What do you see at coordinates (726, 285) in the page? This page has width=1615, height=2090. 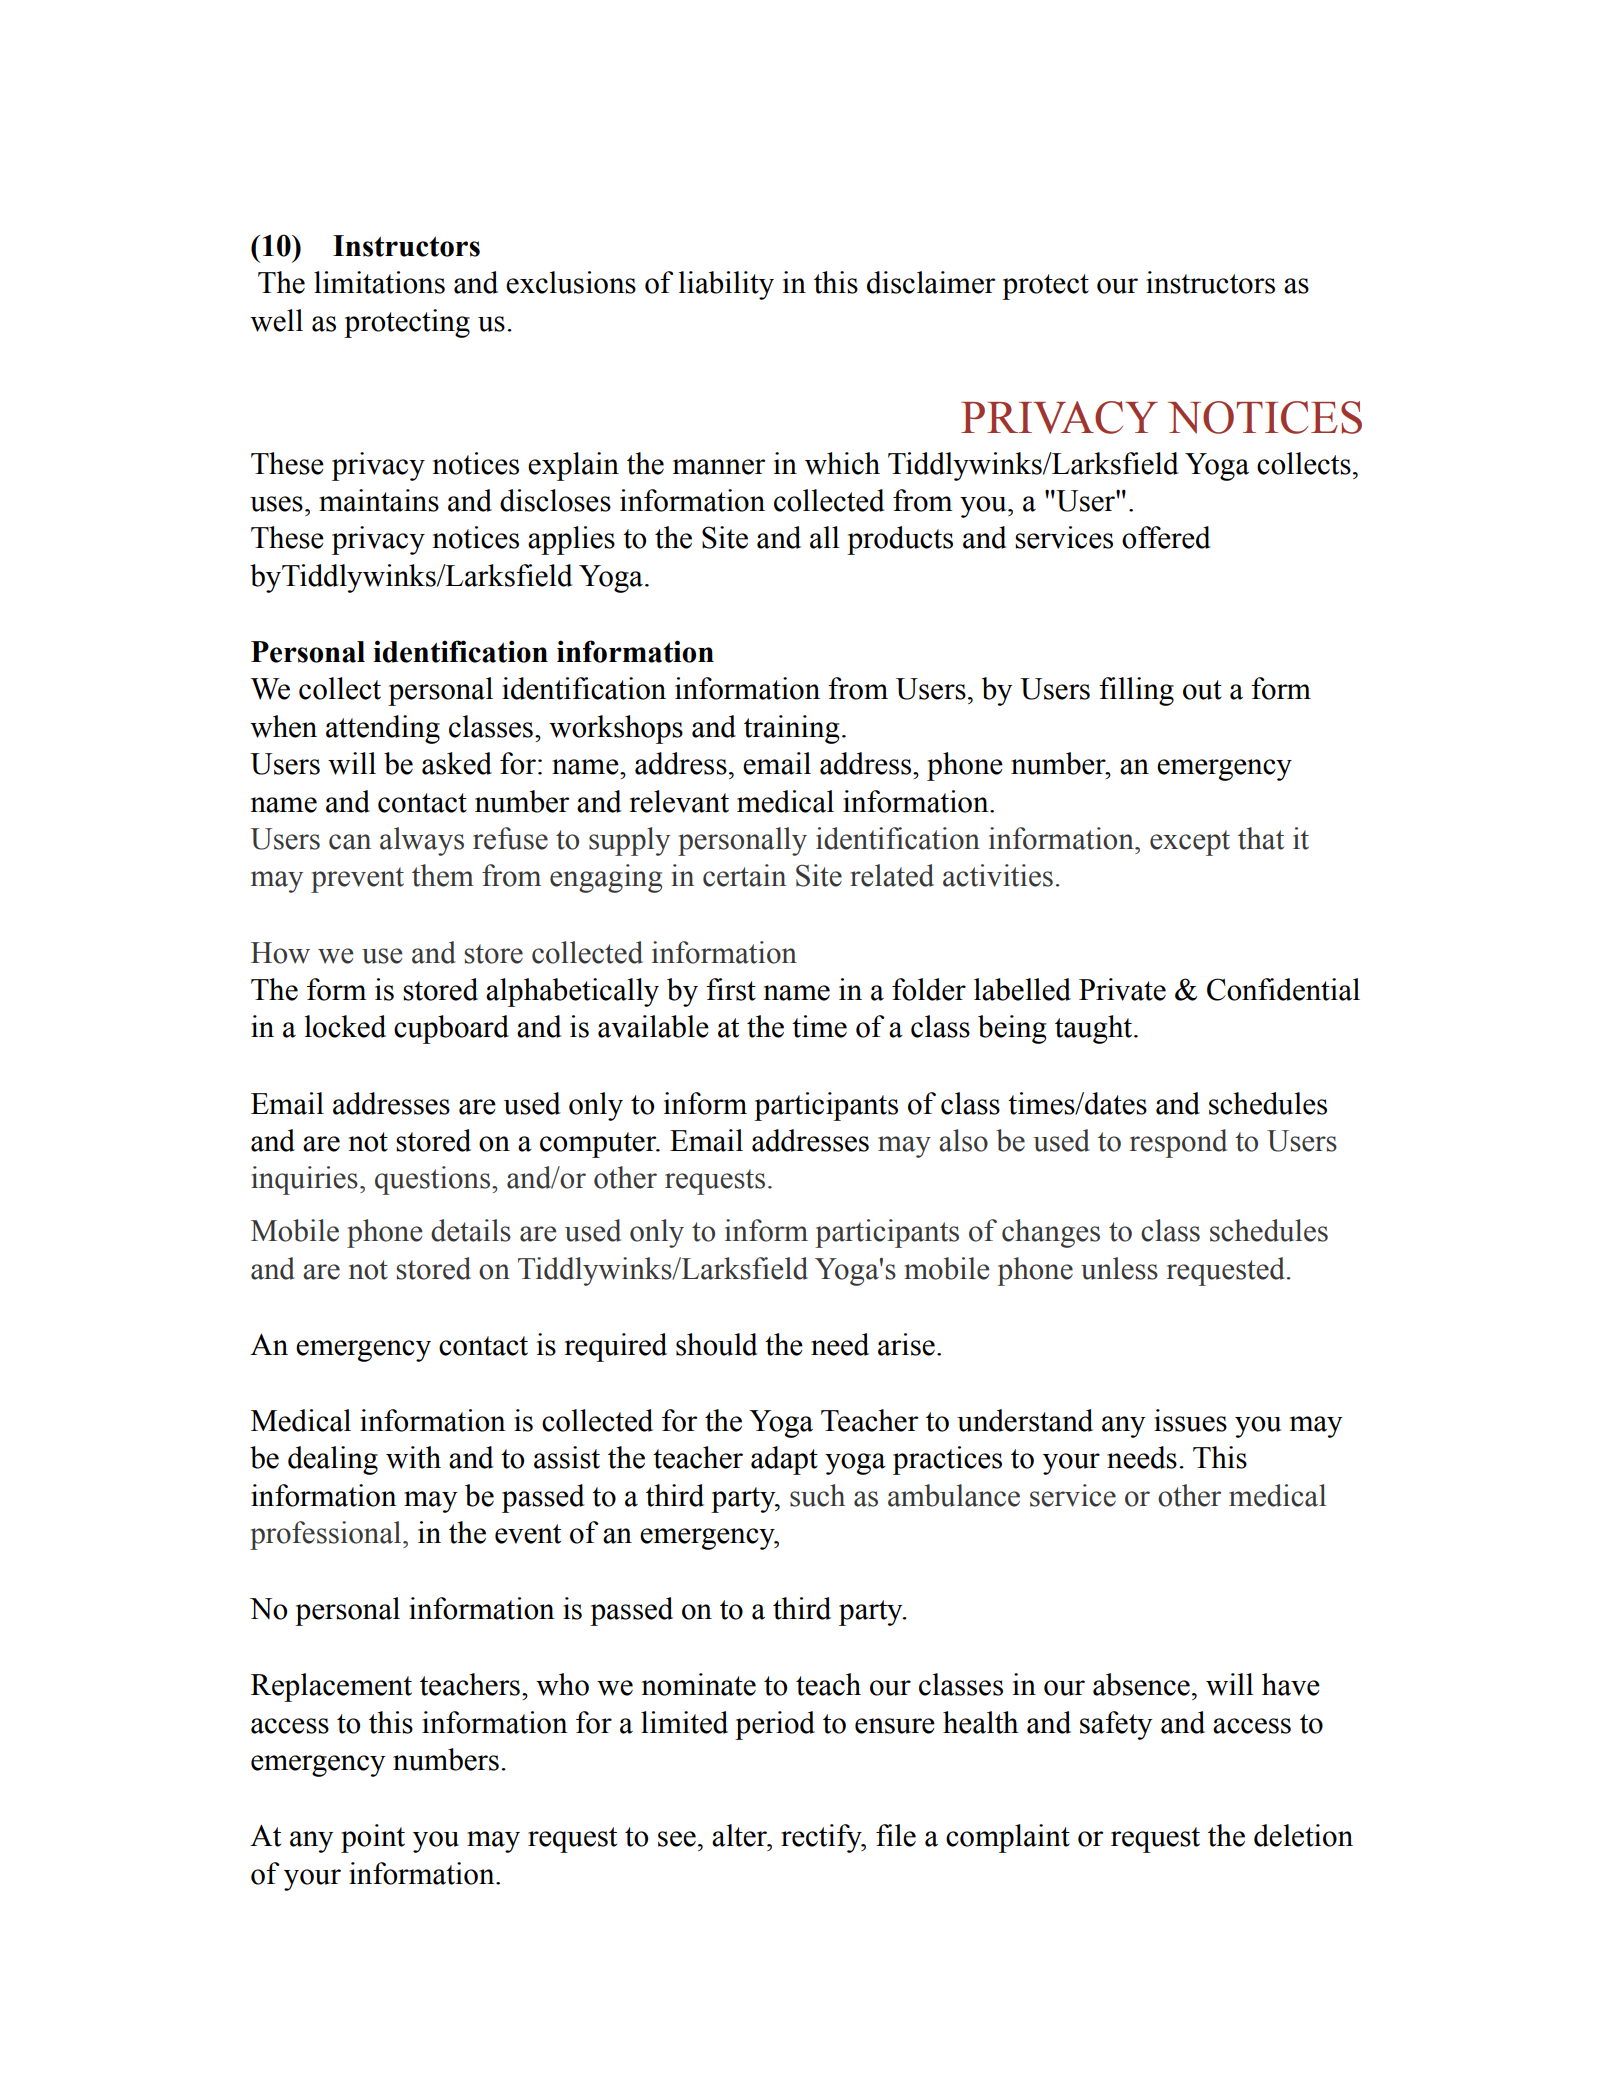 I see `liability` at bounding box center [726, 285].
